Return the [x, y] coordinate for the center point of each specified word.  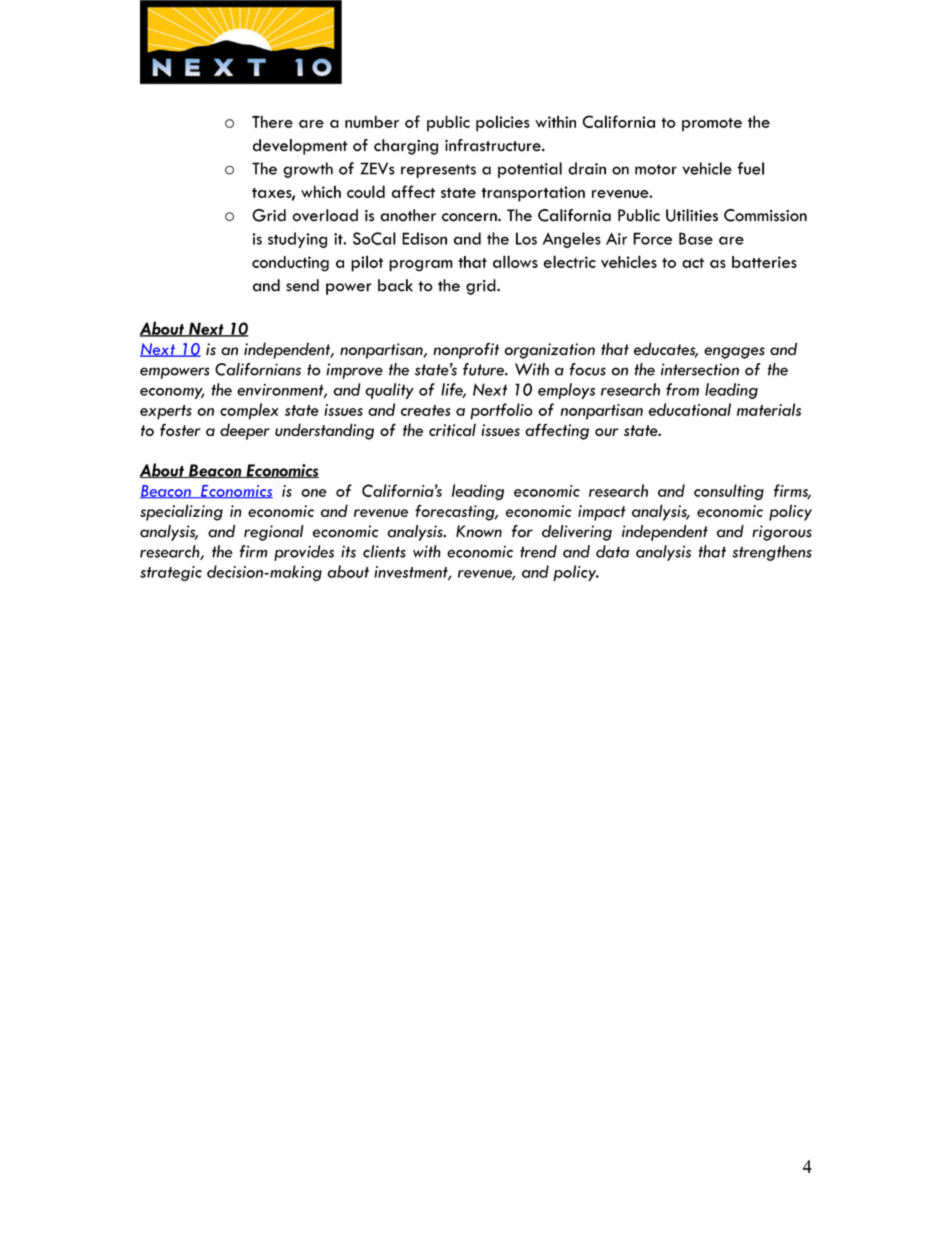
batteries [764, 262]
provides [304, 553]
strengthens [772, 553]
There [272, 121]
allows [515, 261]
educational [690, 409]
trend [538, 551]
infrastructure [494, 145]
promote [712, 125]
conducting [290, 264]
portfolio [501, 411]
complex [249, 411]
